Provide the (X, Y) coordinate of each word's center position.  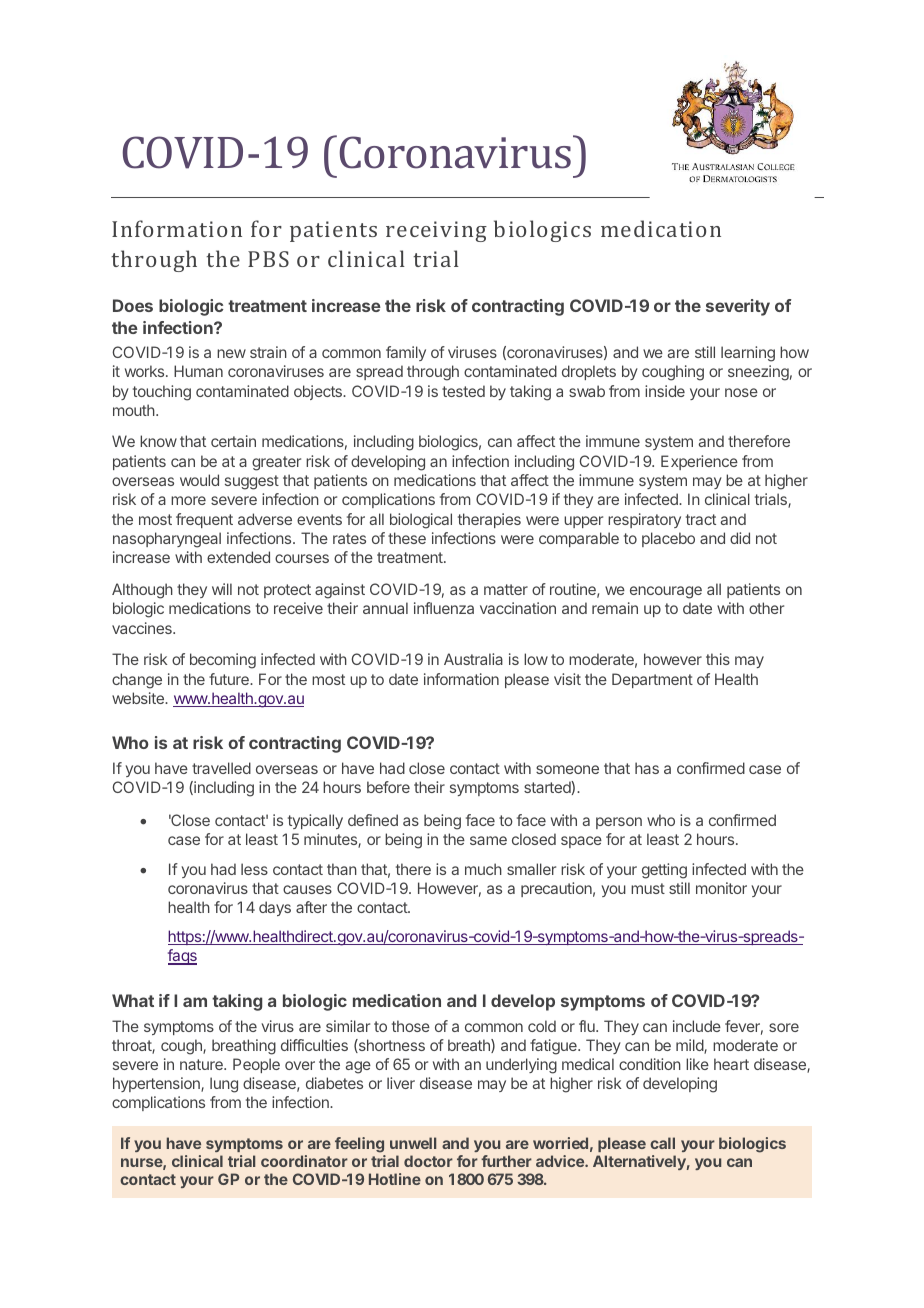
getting (664, 871)
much (483, 869)
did (740, 538)
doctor (428, 1161)
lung (224, 1085)
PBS (268, 259)
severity (738, 307)
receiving (436, 231)
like (697, 1064)
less (254, 869)
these (407, 538)
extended (238, 557)
